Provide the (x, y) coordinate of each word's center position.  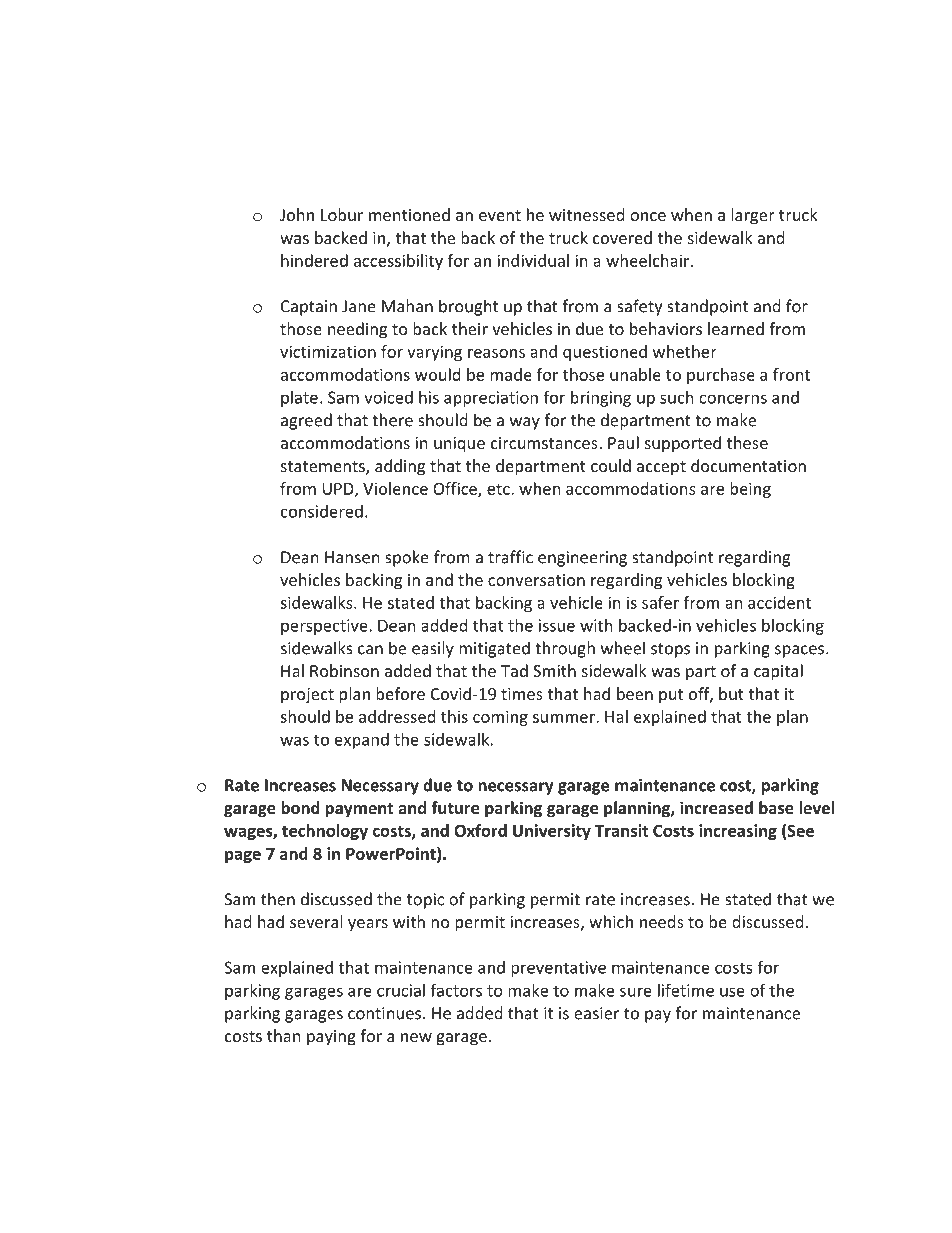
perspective (325, 627)
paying (331, 1038)
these (747, 442)
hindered (314, 260)
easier (596, 1013)
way (525, 423)
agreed (306, 421)
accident (779, 602)
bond (300, 807)
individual (533, 260)
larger (753, 216)
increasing (738, 832)
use (732, 992)
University (552, 832)
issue (557, 625)
